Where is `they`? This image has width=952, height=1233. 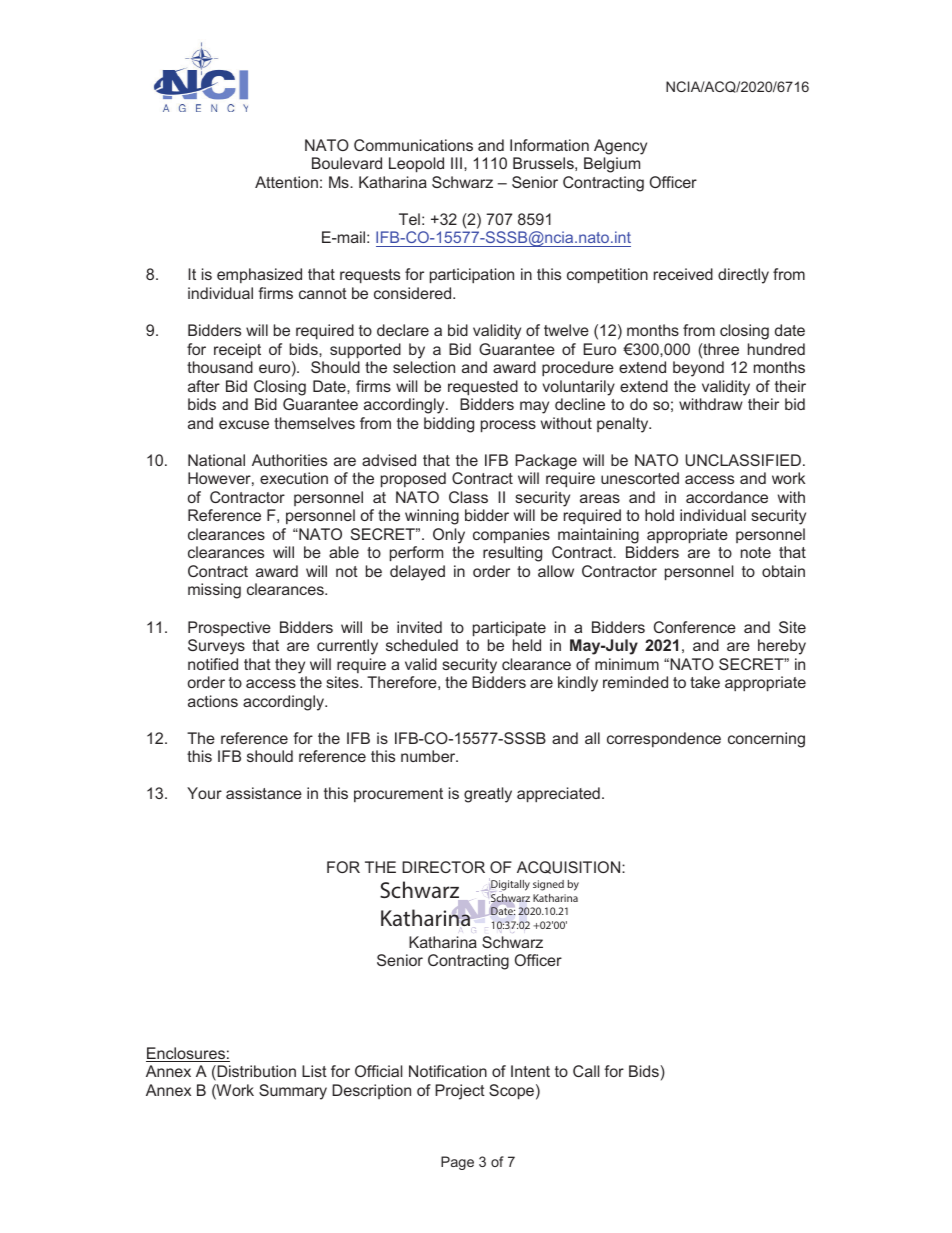 they is located at coordinates (290, 666).
